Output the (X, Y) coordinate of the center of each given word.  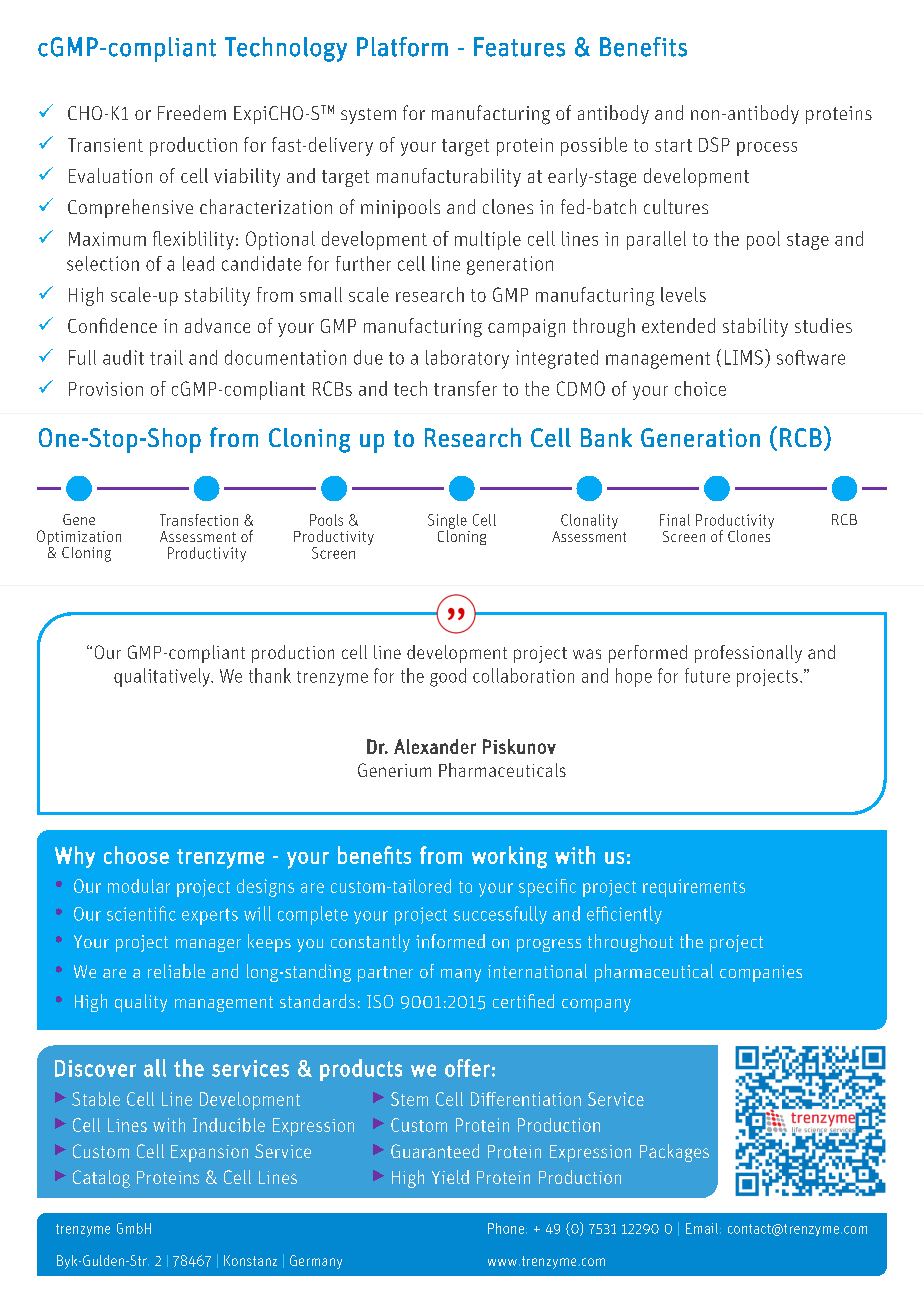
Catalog (101, 1179)
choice (700, 388)
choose (136, 855)
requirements (694, 888)
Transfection (199, 520)
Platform (402, 47)
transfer (465, 388)
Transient (105, 145)
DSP (714, 144)
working (509, 857)
